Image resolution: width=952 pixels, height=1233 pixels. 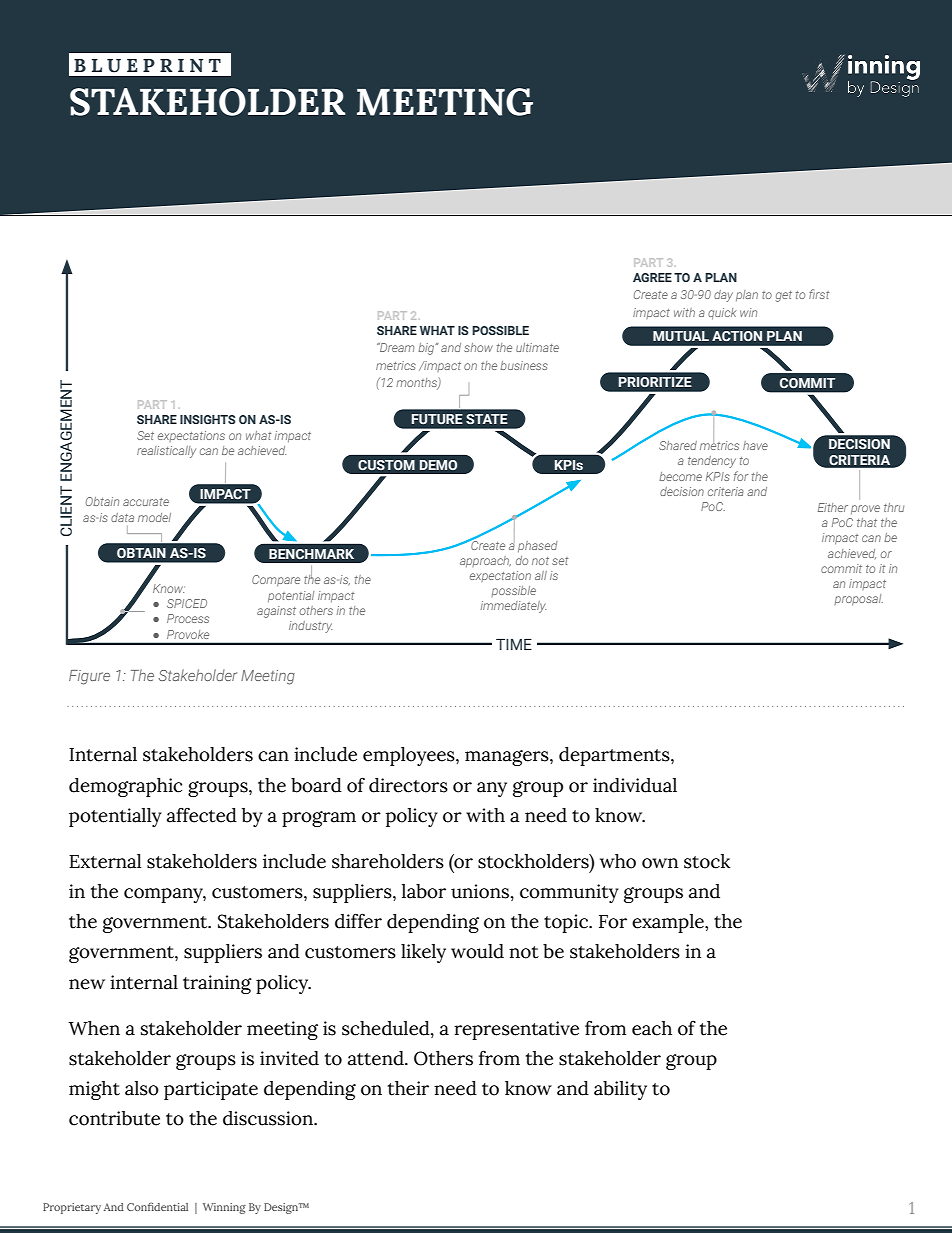 I want to click on example, so click(x=669, y=923).
